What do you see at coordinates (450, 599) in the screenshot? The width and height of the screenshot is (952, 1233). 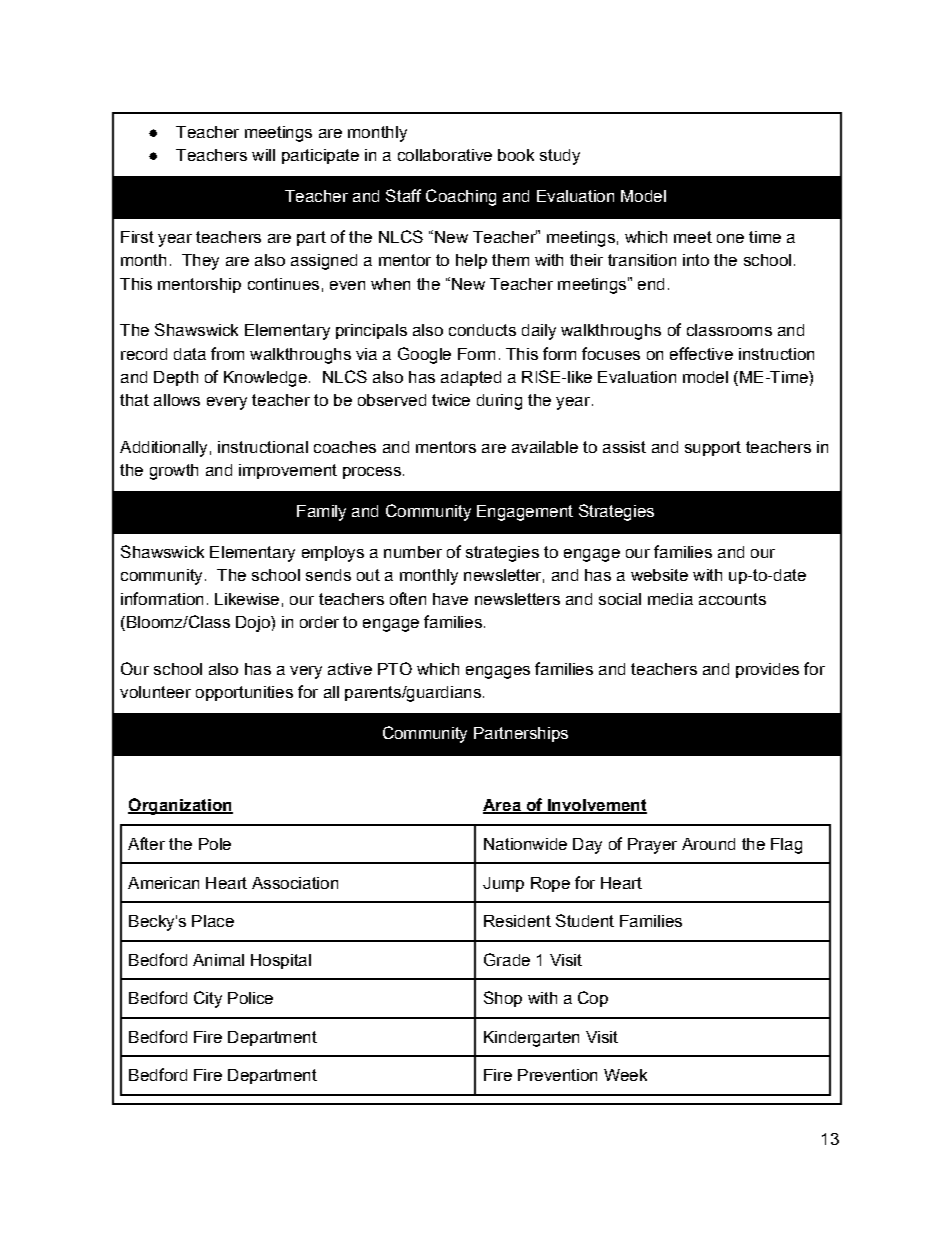 I see `have` at bounding box center [450, 599].
